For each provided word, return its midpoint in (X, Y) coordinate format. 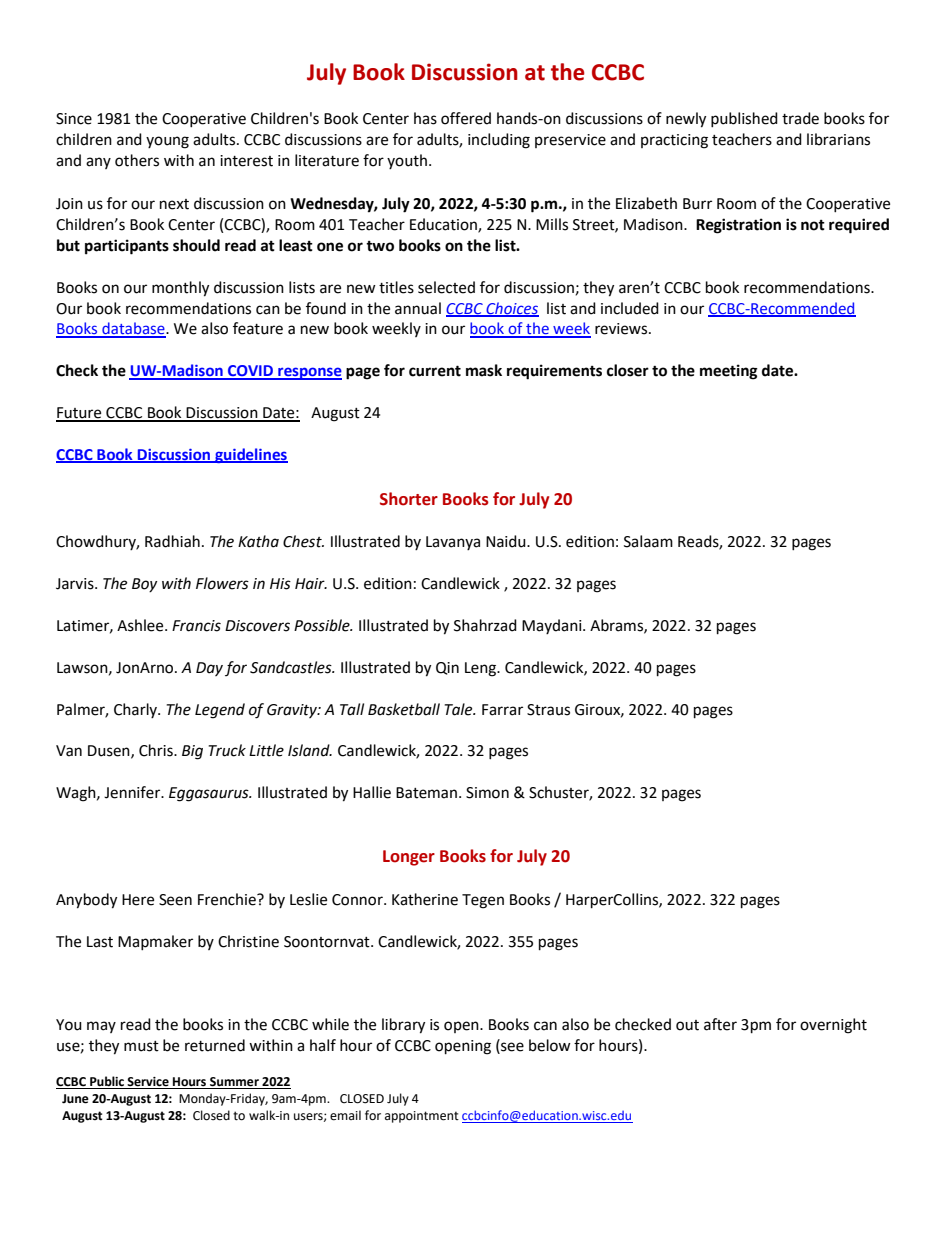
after (720, 1024)
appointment (422, 1117)
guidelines (250, 455)
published (744, 119)
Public (107, 1082)
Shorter (409, 499)
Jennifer (133, 792)
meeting (729, 372)
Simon (487, 793)
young (167, 142)
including (499, 141)
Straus (548, 710)
